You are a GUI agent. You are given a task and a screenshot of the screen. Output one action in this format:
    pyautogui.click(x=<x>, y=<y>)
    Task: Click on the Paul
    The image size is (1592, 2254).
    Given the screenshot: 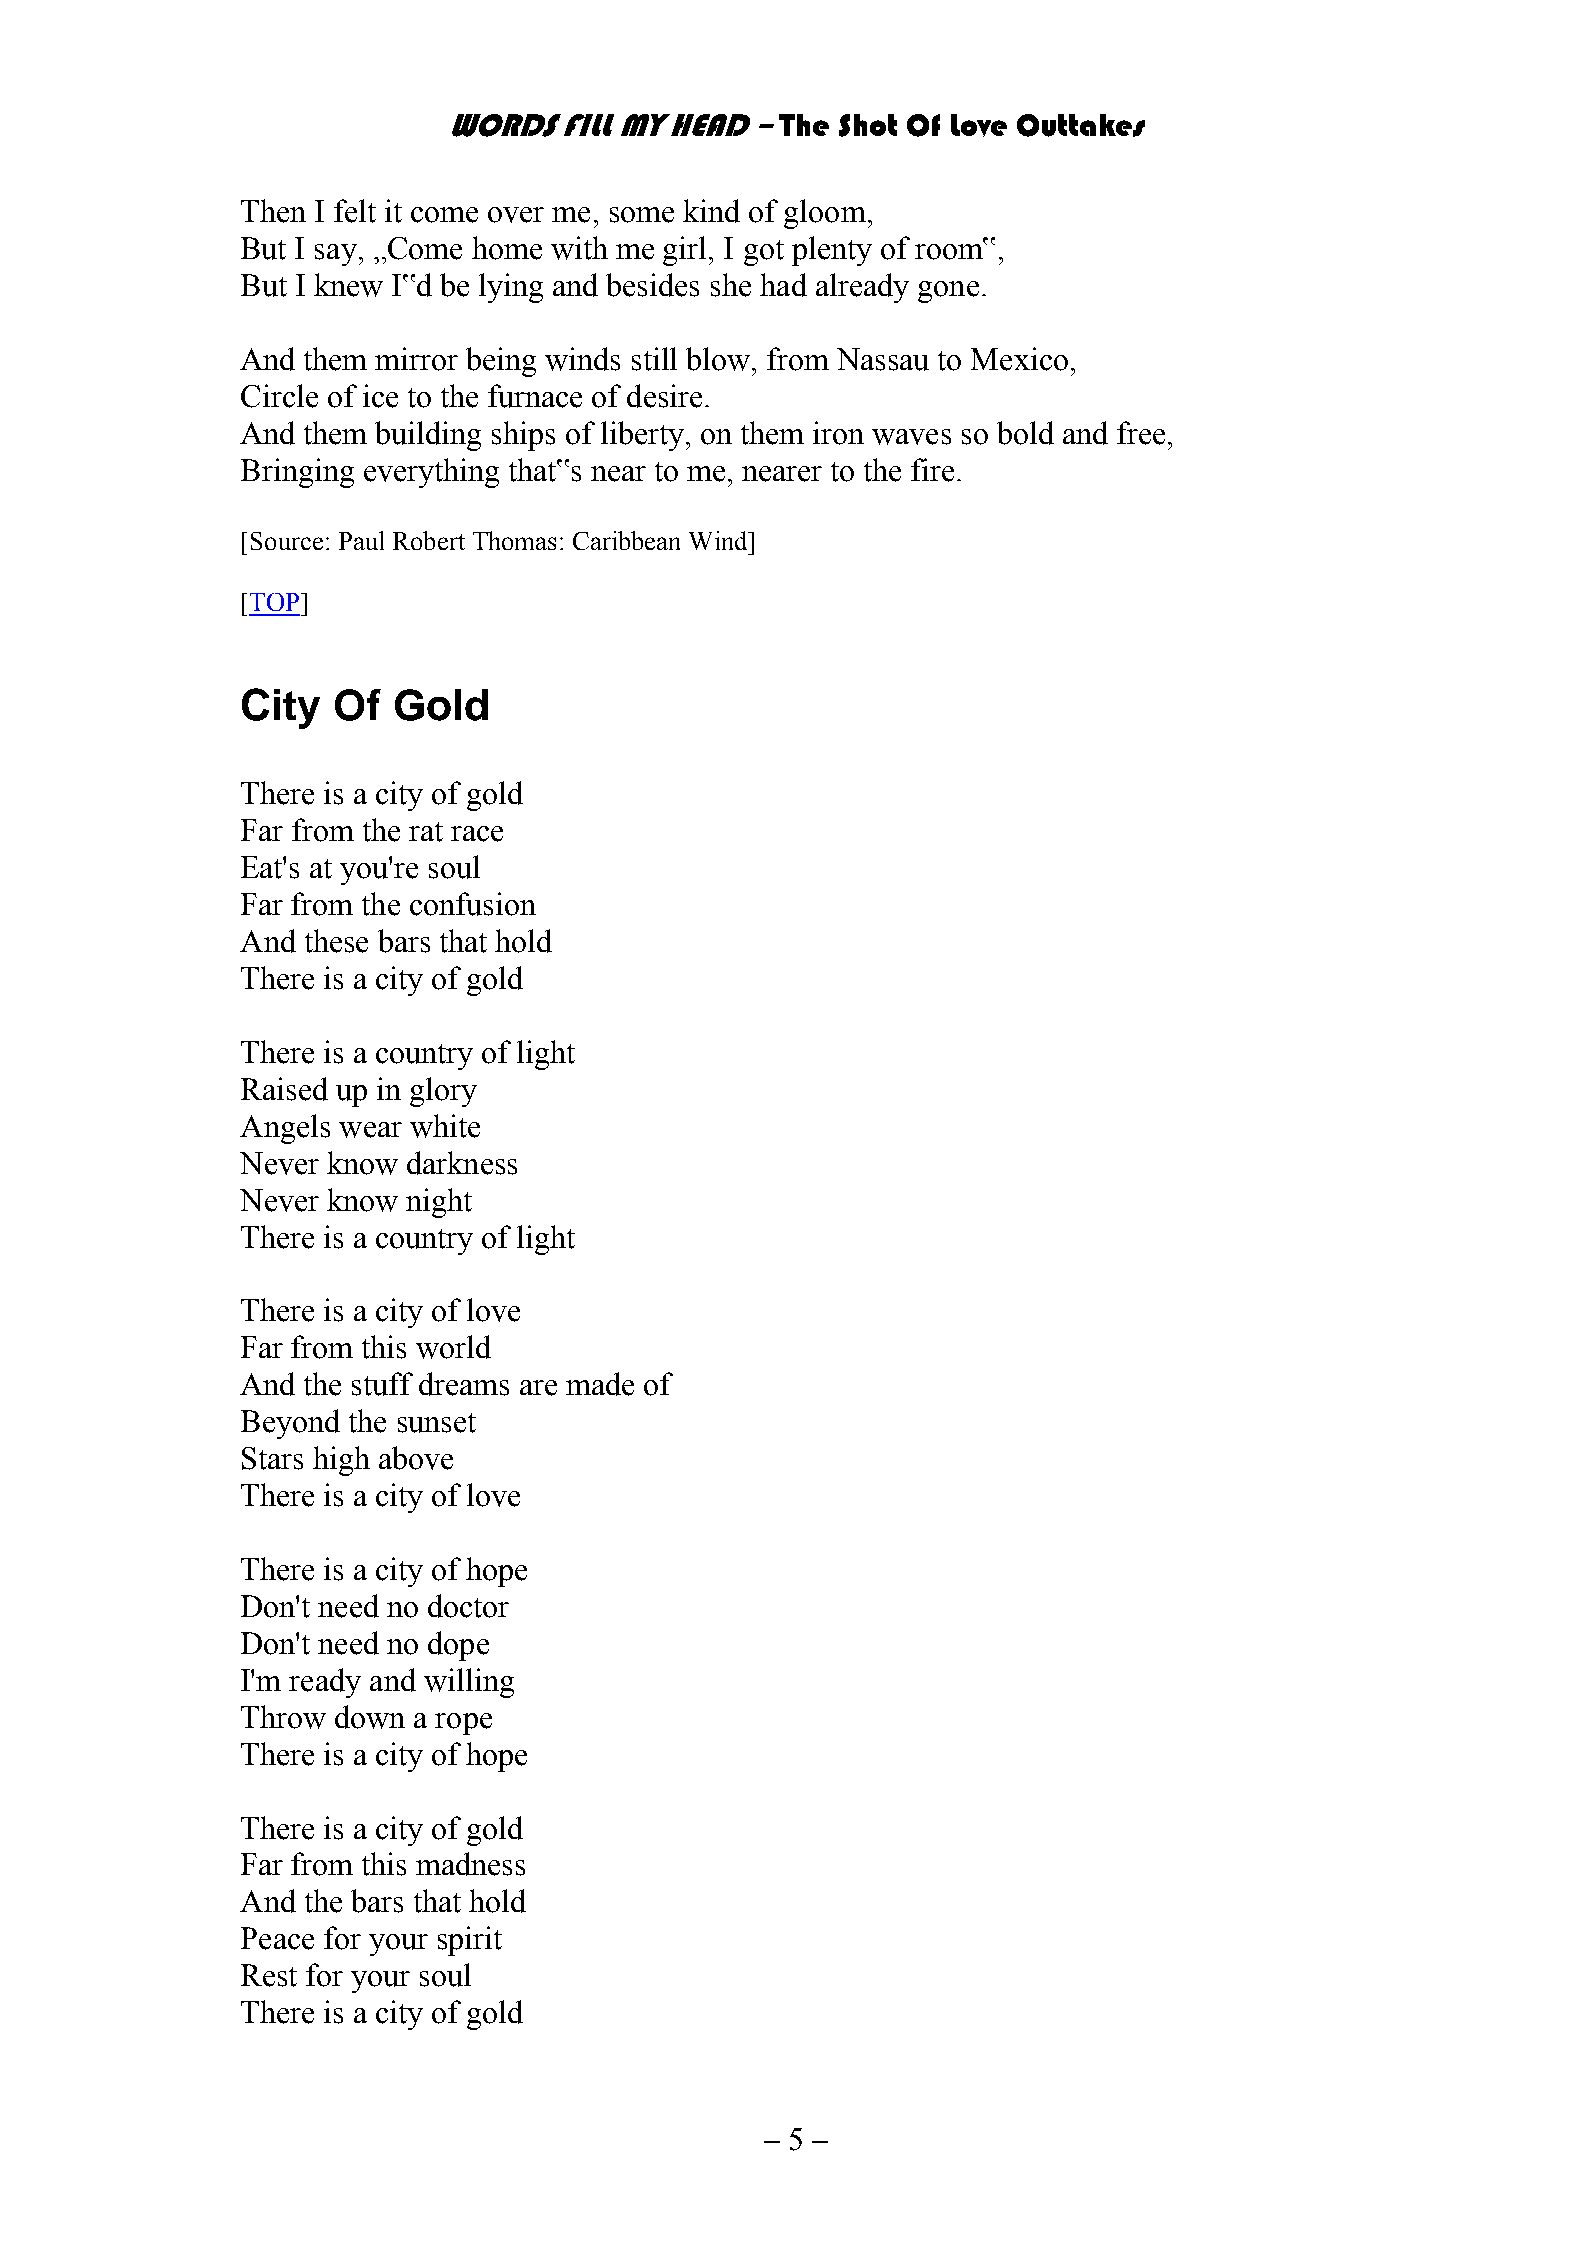 What is the action you would take?
    pyautogui.click(x=361, y=540)
